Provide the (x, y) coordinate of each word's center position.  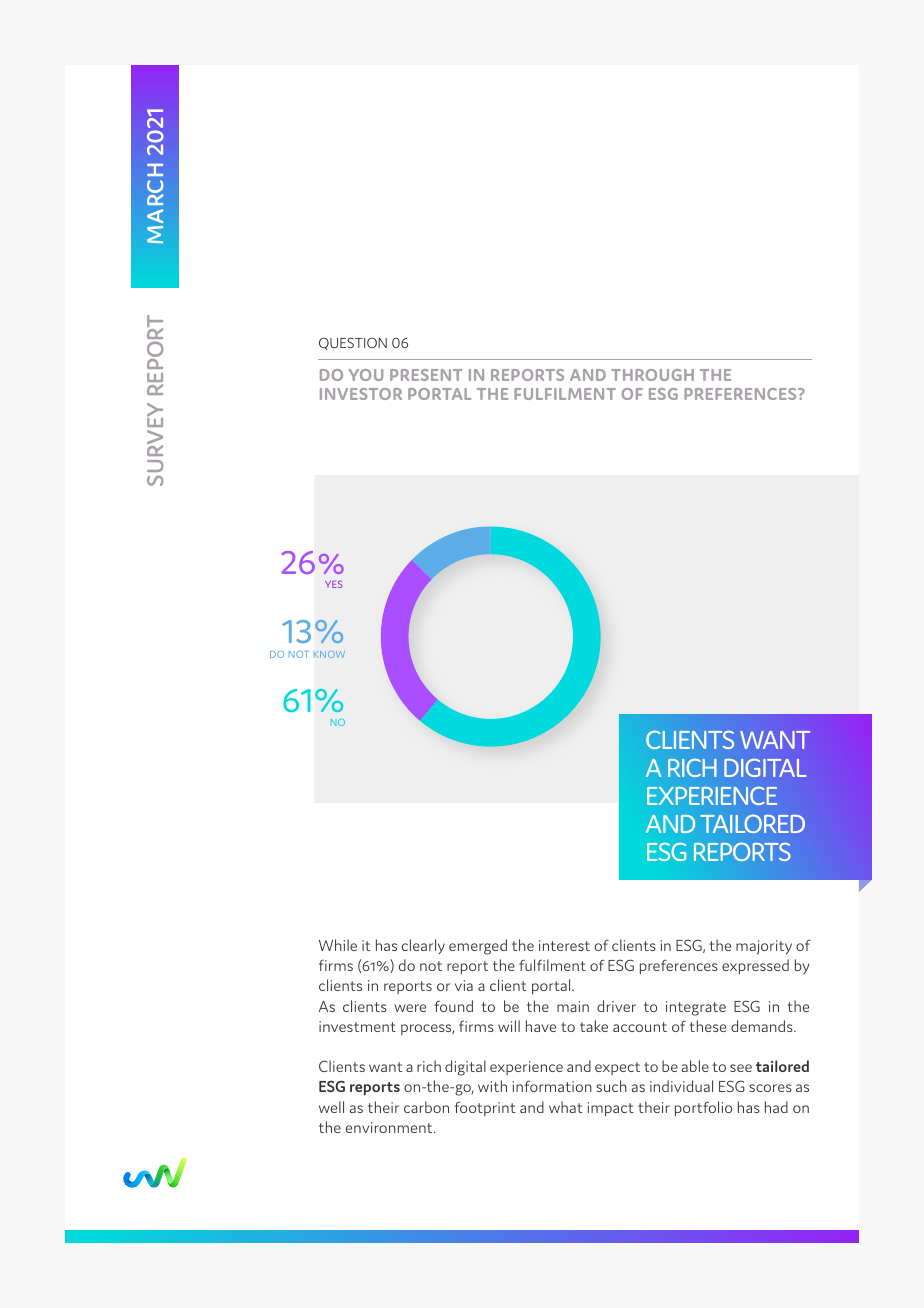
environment (390, 1127)
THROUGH (652, 375)
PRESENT (426, 375)
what (566, 1107)
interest (564, 945)
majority (764, 947)
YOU (366, 375)
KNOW (329, 654)
